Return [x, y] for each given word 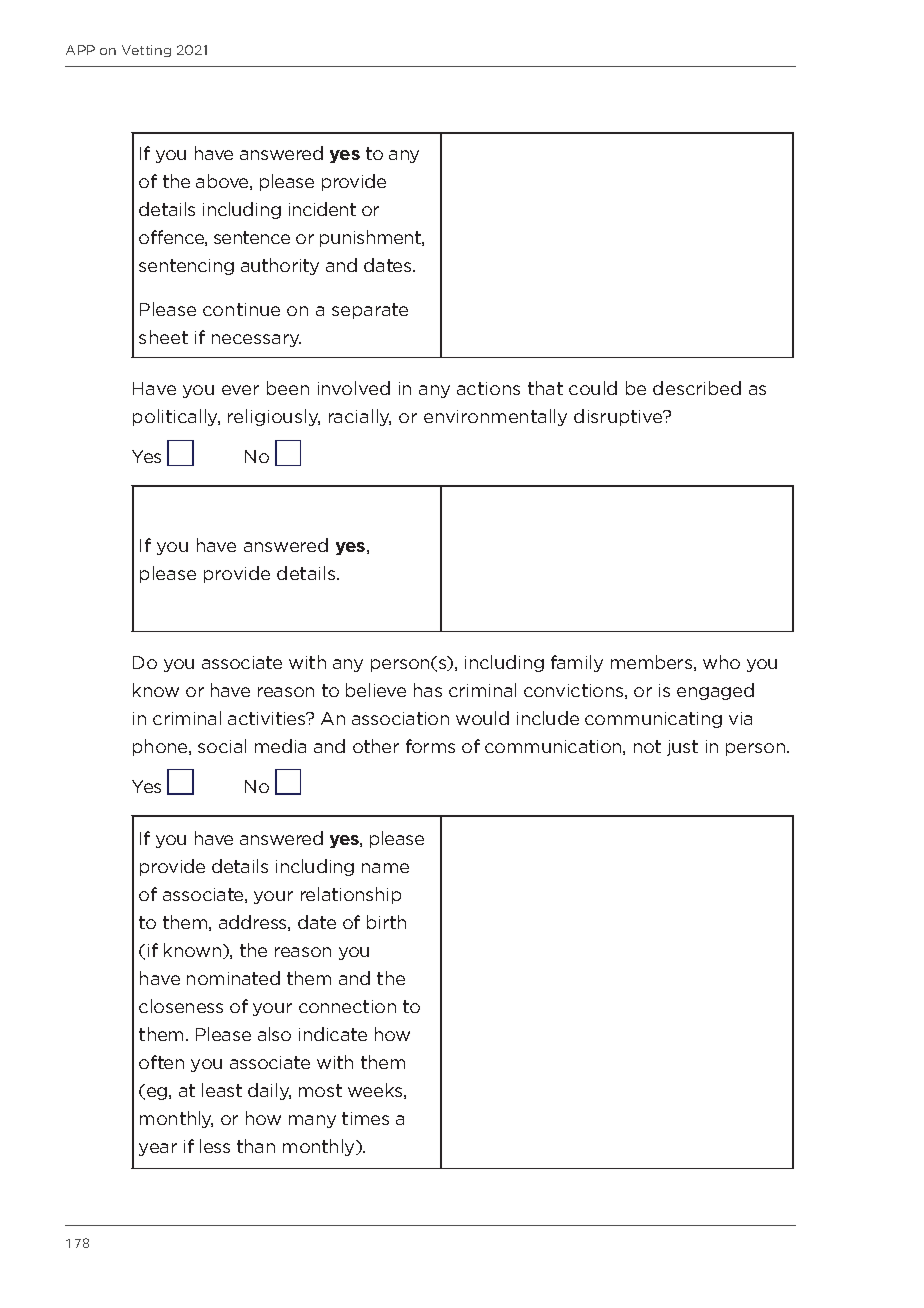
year [158, 1149]
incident [322, 209]
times [365, 1118]
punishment [371, 238]
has [428, 690]
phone [161, 747]
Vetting [146, 51]
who [721, 662]
